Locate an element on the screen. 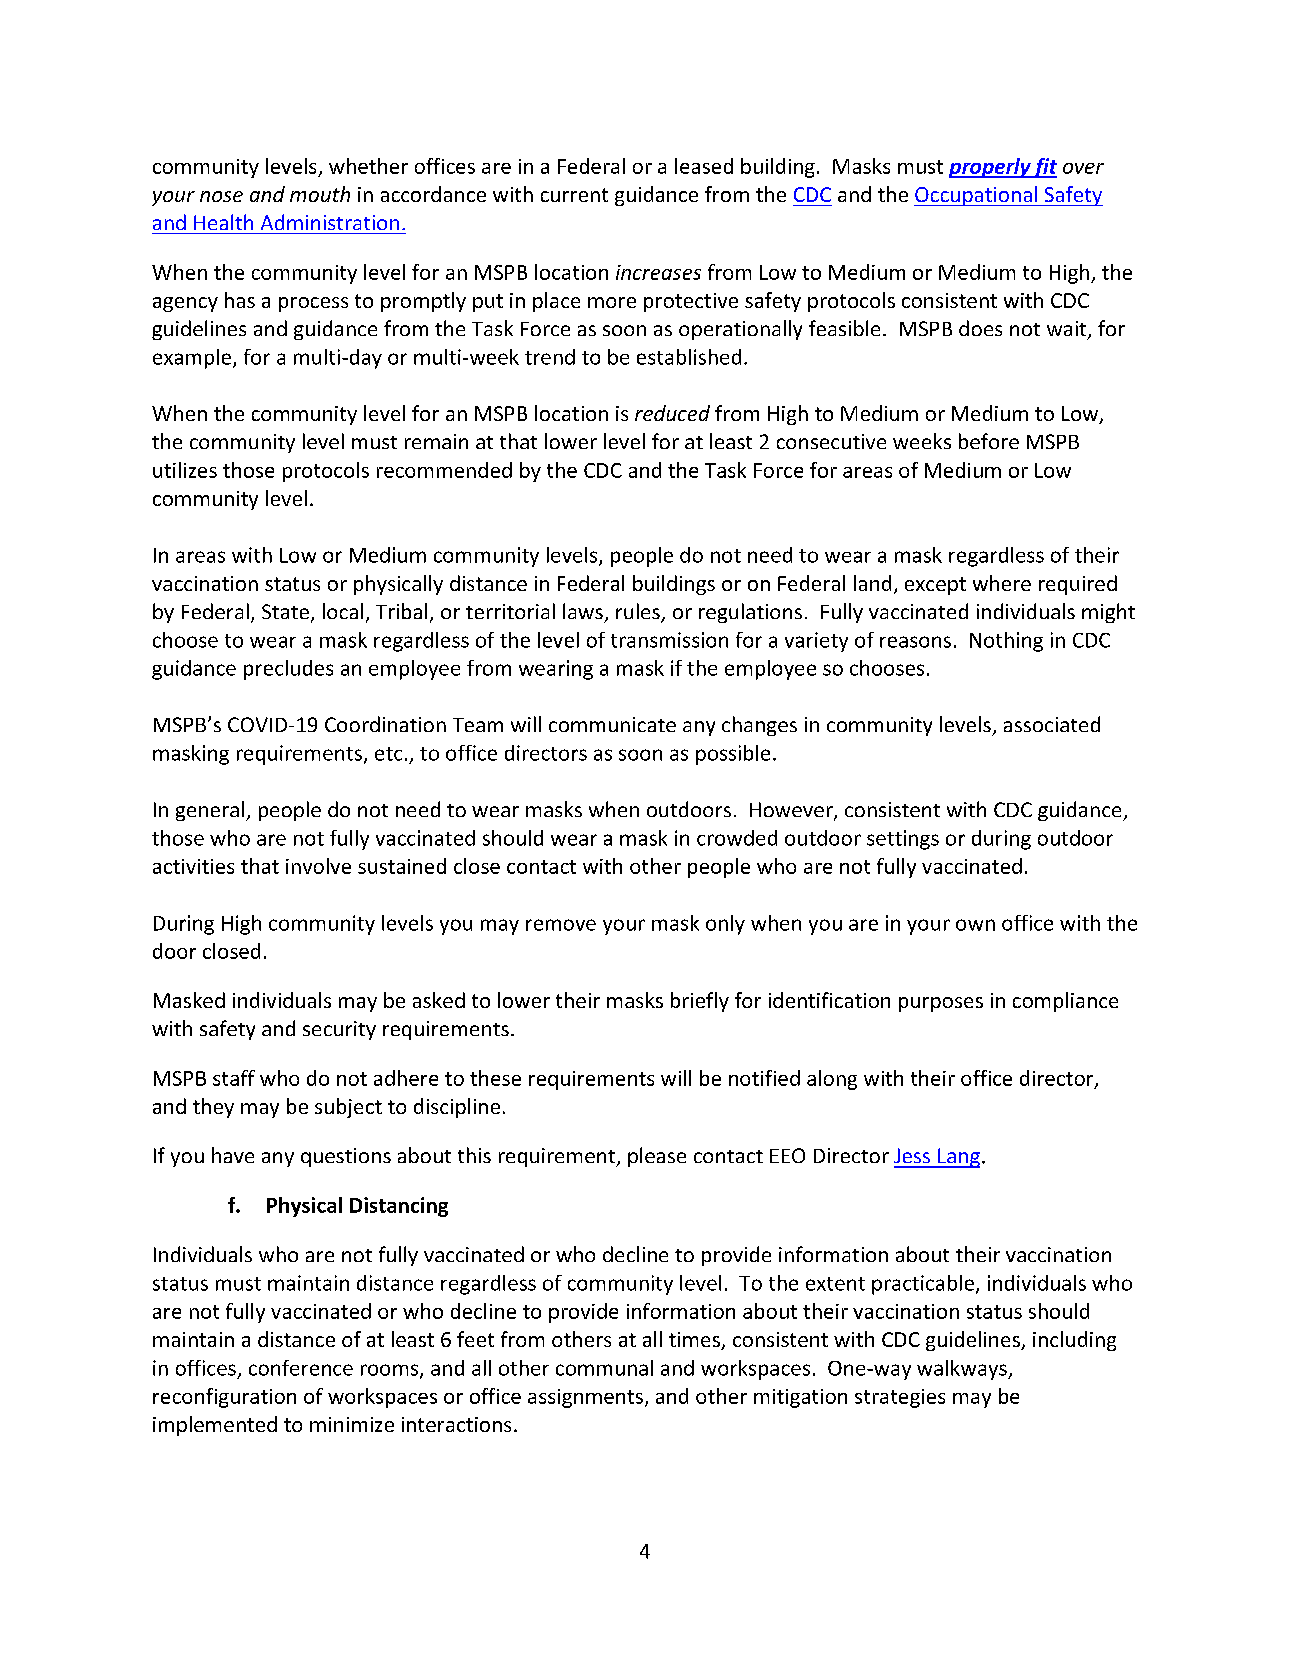 This screenshot has height=1669, width=1290. mouth is located at coordinates (320, 194).
